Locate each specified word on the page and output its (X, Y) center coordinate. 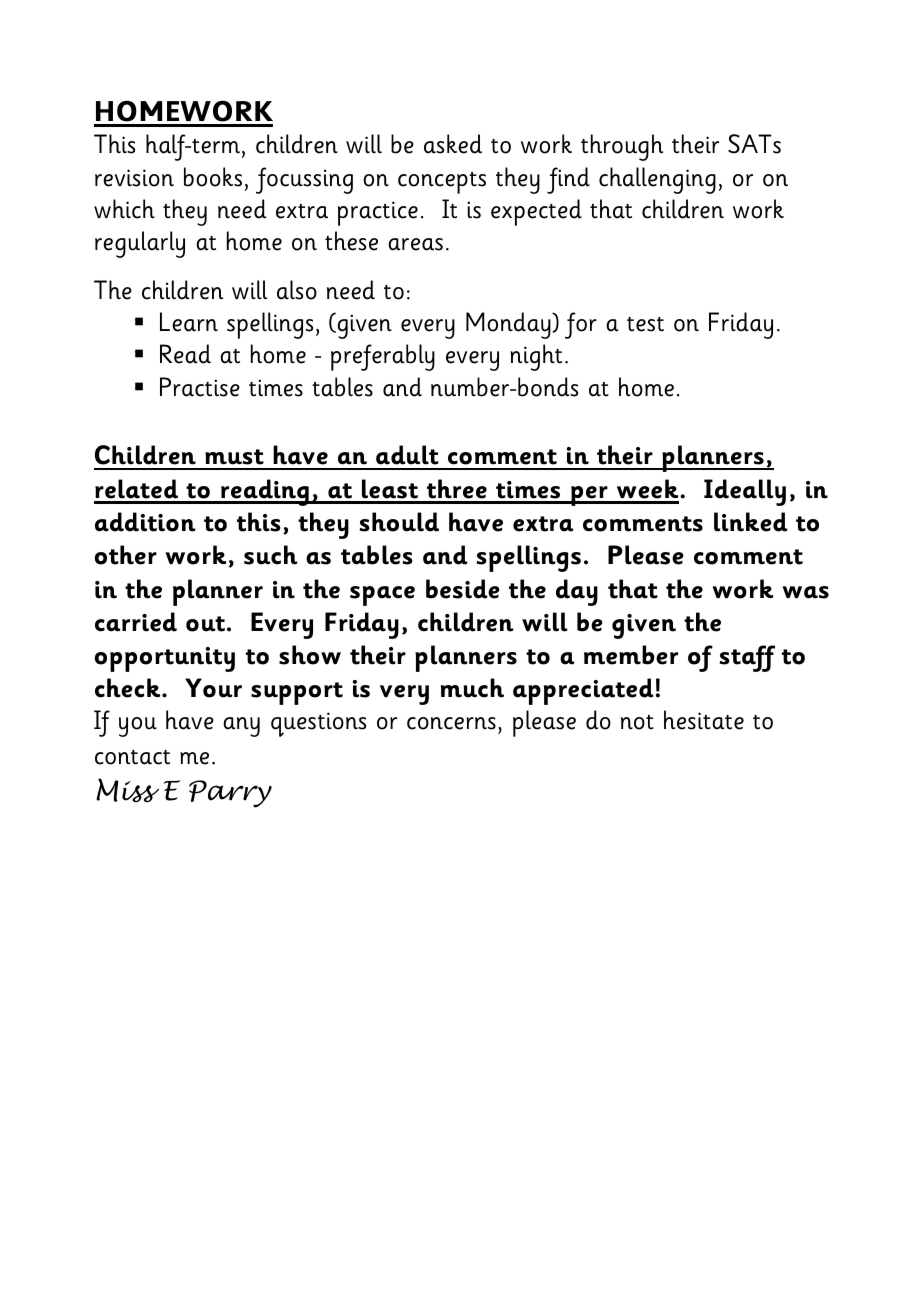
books (213, 177)
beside (463, 589)
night (536, 357)
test (645, 324)
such (270, 555)
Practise (200, 387)
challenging (657, 180)
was (805, 592)
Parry (230, 794)
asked (453, 144)
